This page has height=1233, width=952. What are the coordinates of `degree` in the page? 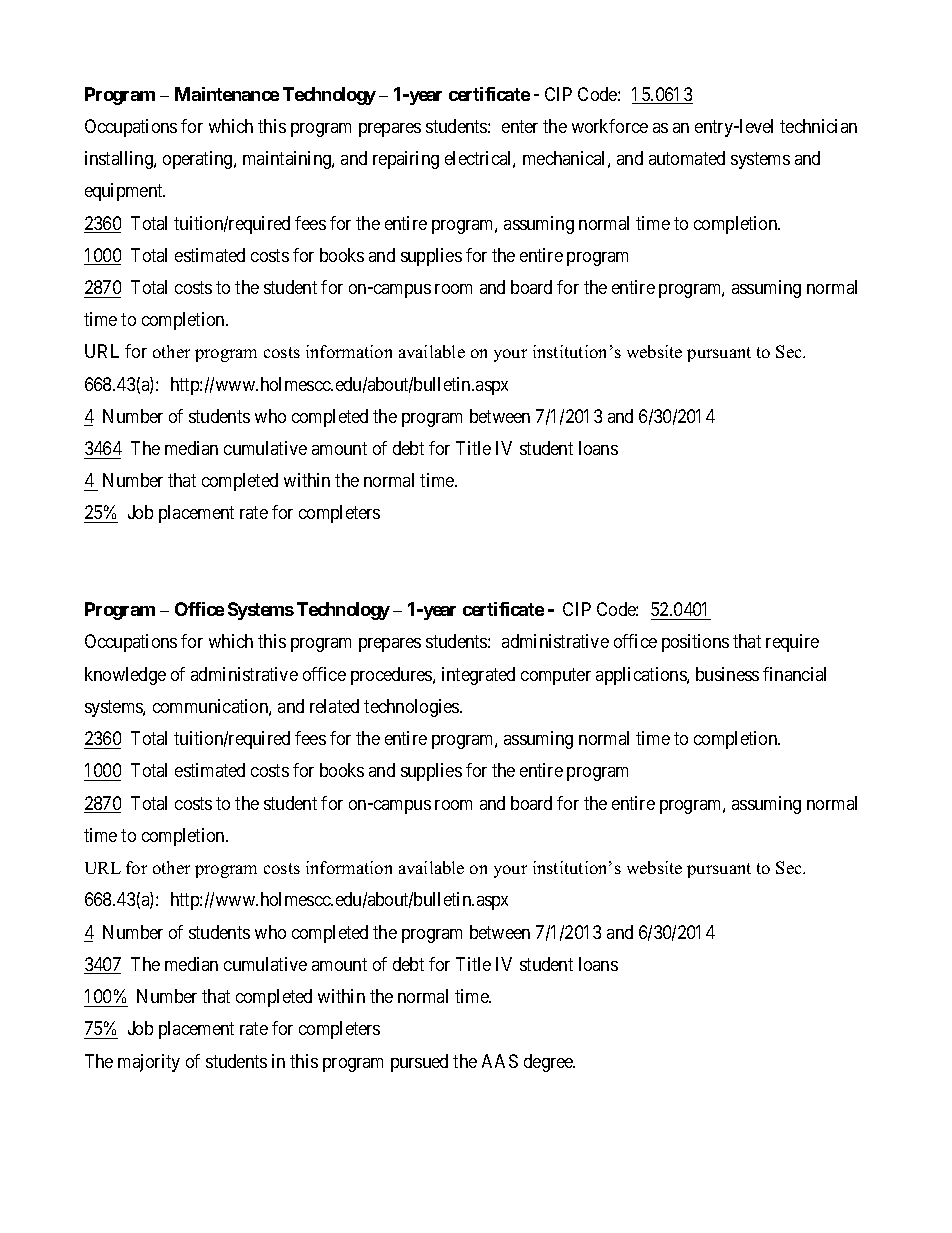 It's located at (549, 1063).
